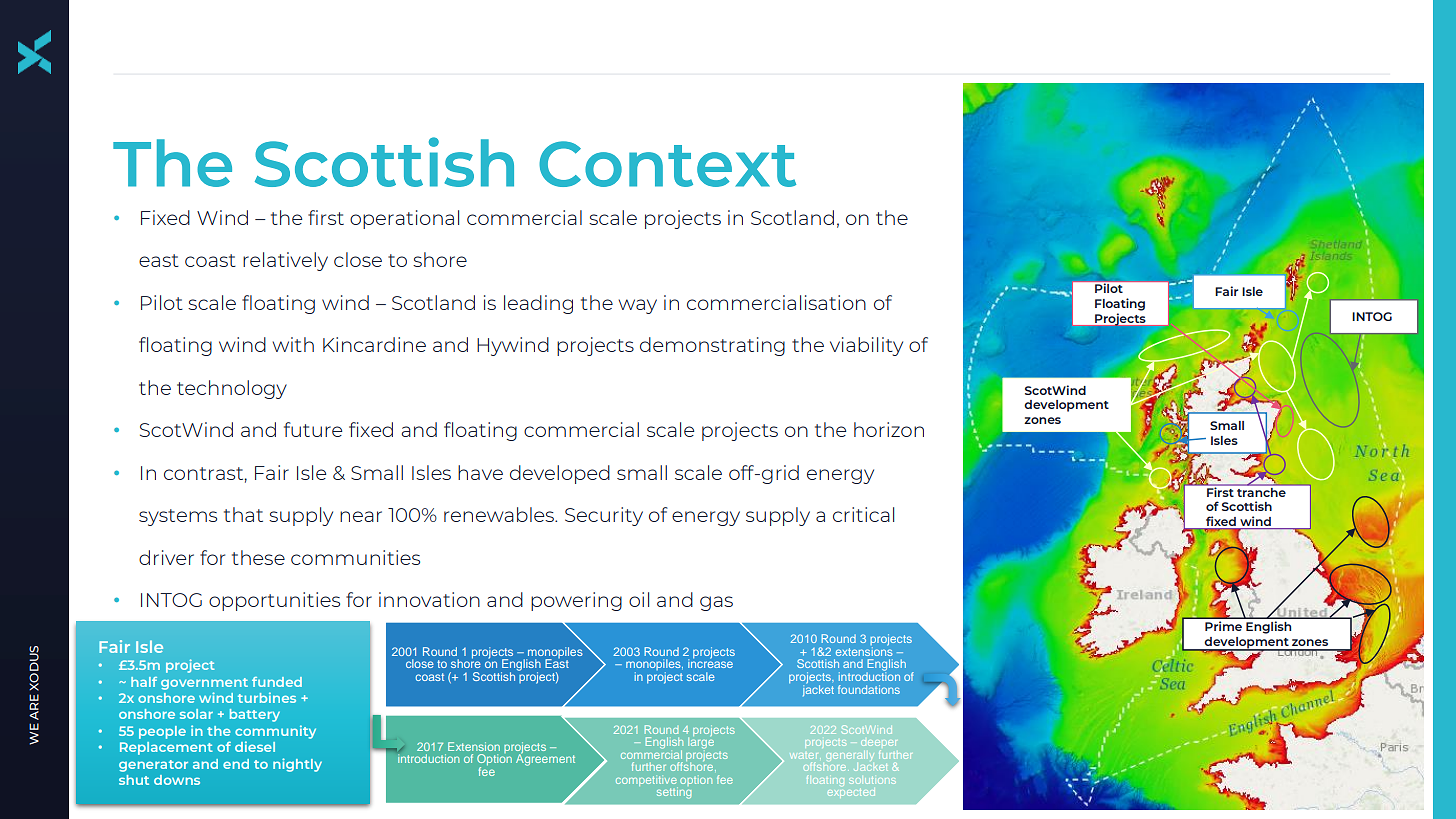  Describe the element at coordinates (576, 601) in the screenshot. I see `powering` at that location.
